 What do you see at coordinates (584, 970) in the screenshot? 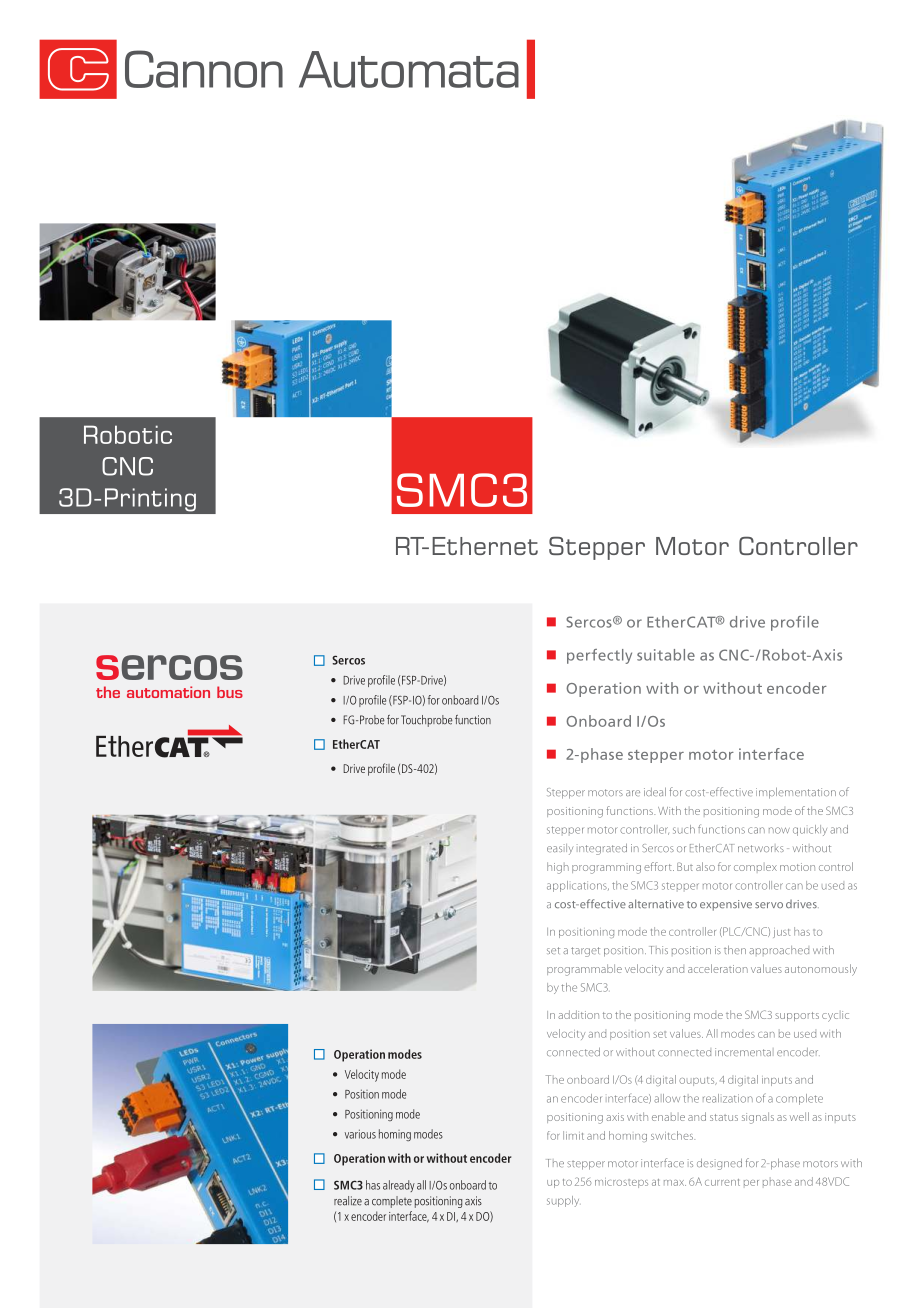
I see `programmable` at bounding box center [584, 970].
